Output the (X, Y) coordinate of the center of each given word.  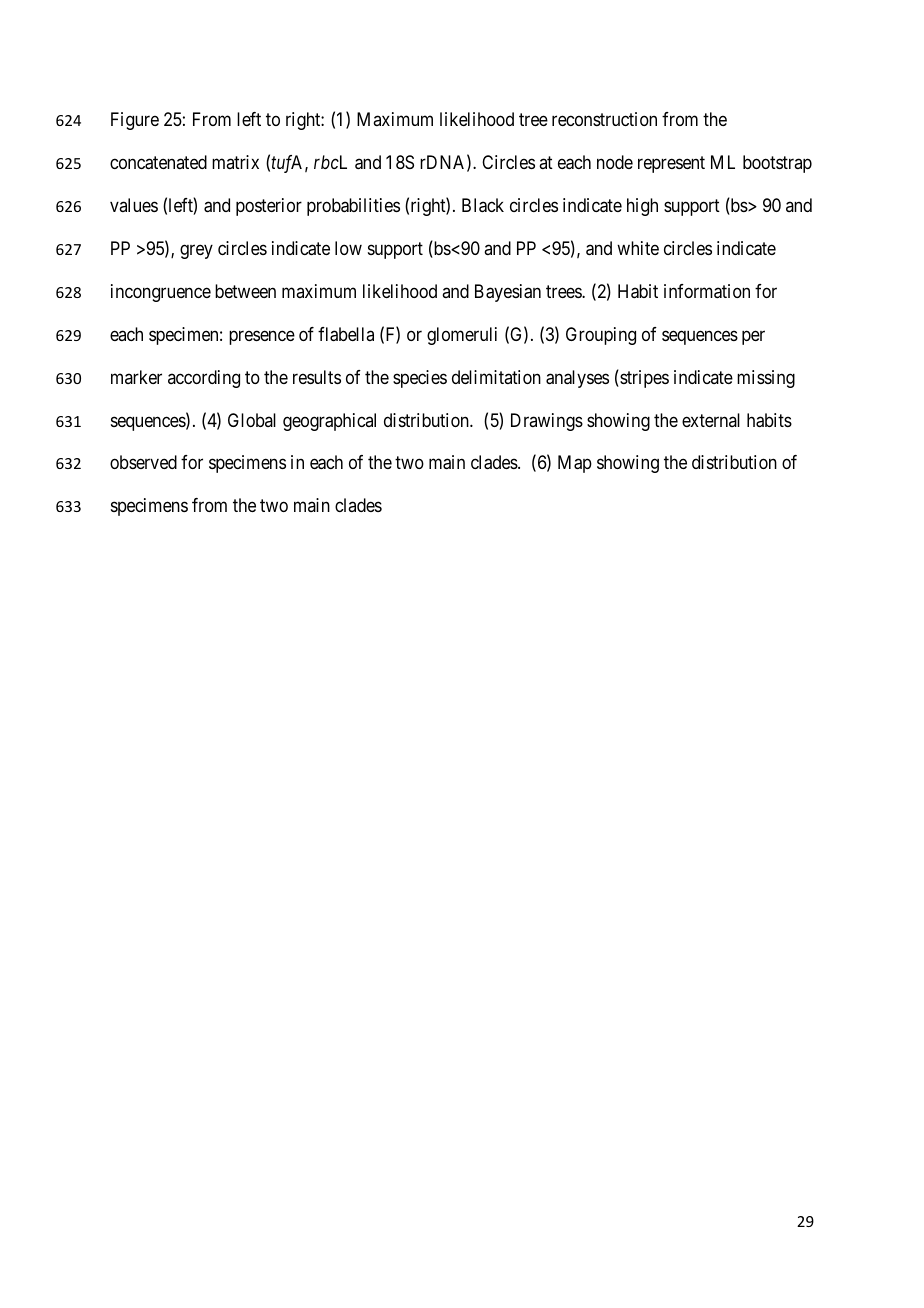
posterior (269, 207)
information (707, 291)
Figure (135, 121)
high (642, 207)
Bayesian (508, 293)
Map (575, 464)
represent (671, 164)
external (711, 420)
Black (483, 205)
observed (143, 462)
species (420, 379)
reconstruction (604, 119)
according (204, 379)
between (245, 291)
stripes (643, 379)
